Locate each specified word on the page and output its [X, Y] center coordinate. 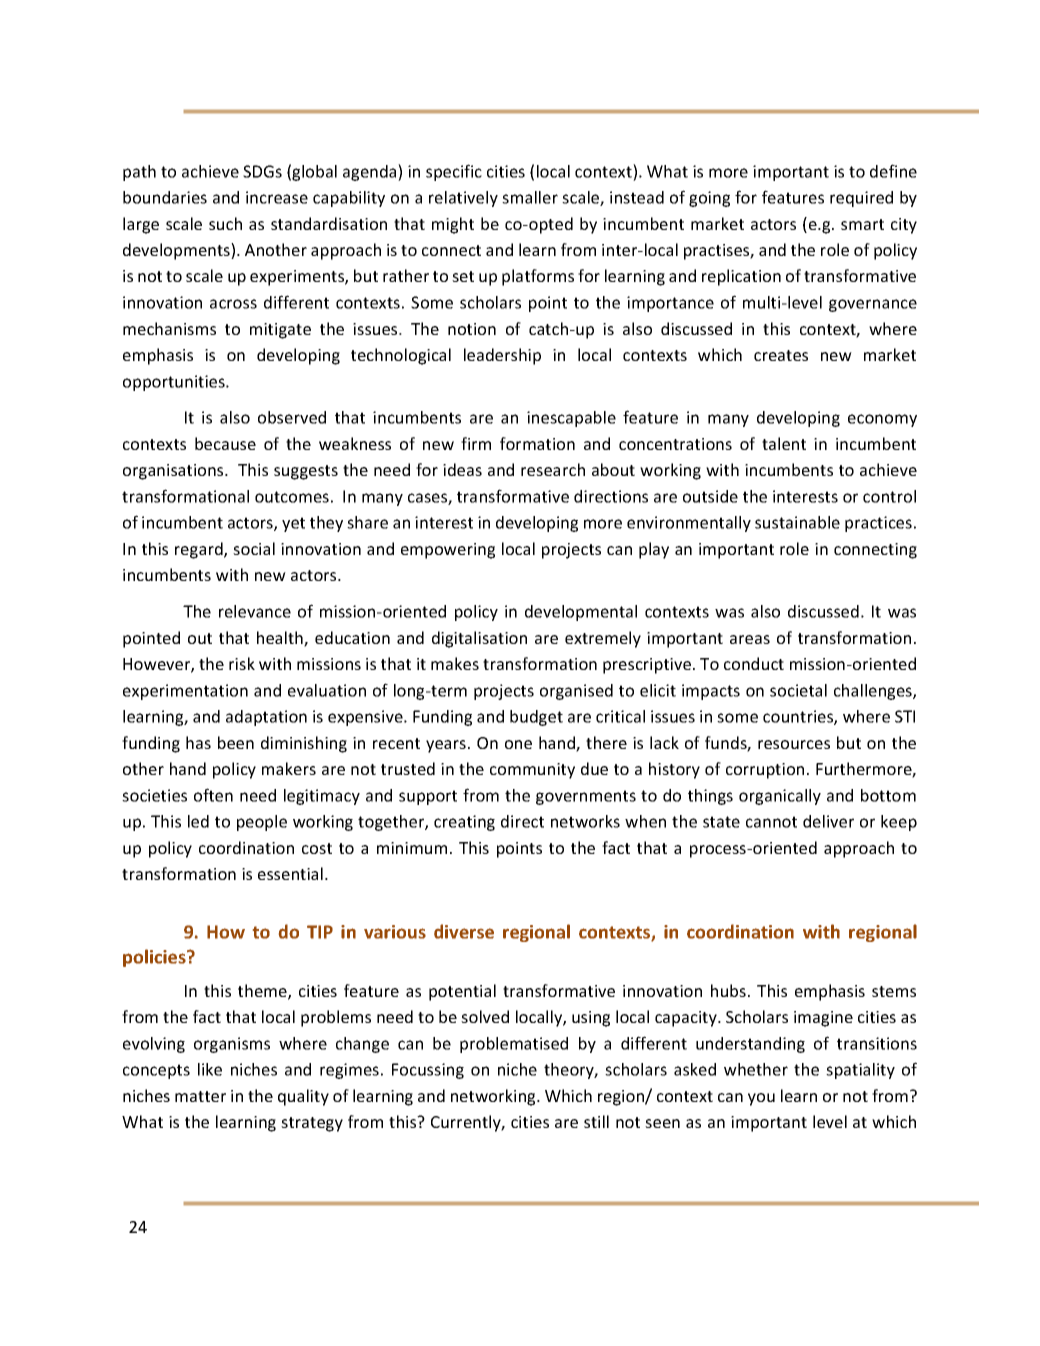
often [213, 795]
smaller [530, 197]
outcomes [292, 497]
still [596, 1121]
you [761, 1099]
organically [780, 797]
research [553, 469]
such [225, 223]
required [861, 199]
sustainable [797, 522]
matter [200, 1096]
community [532, 771]
